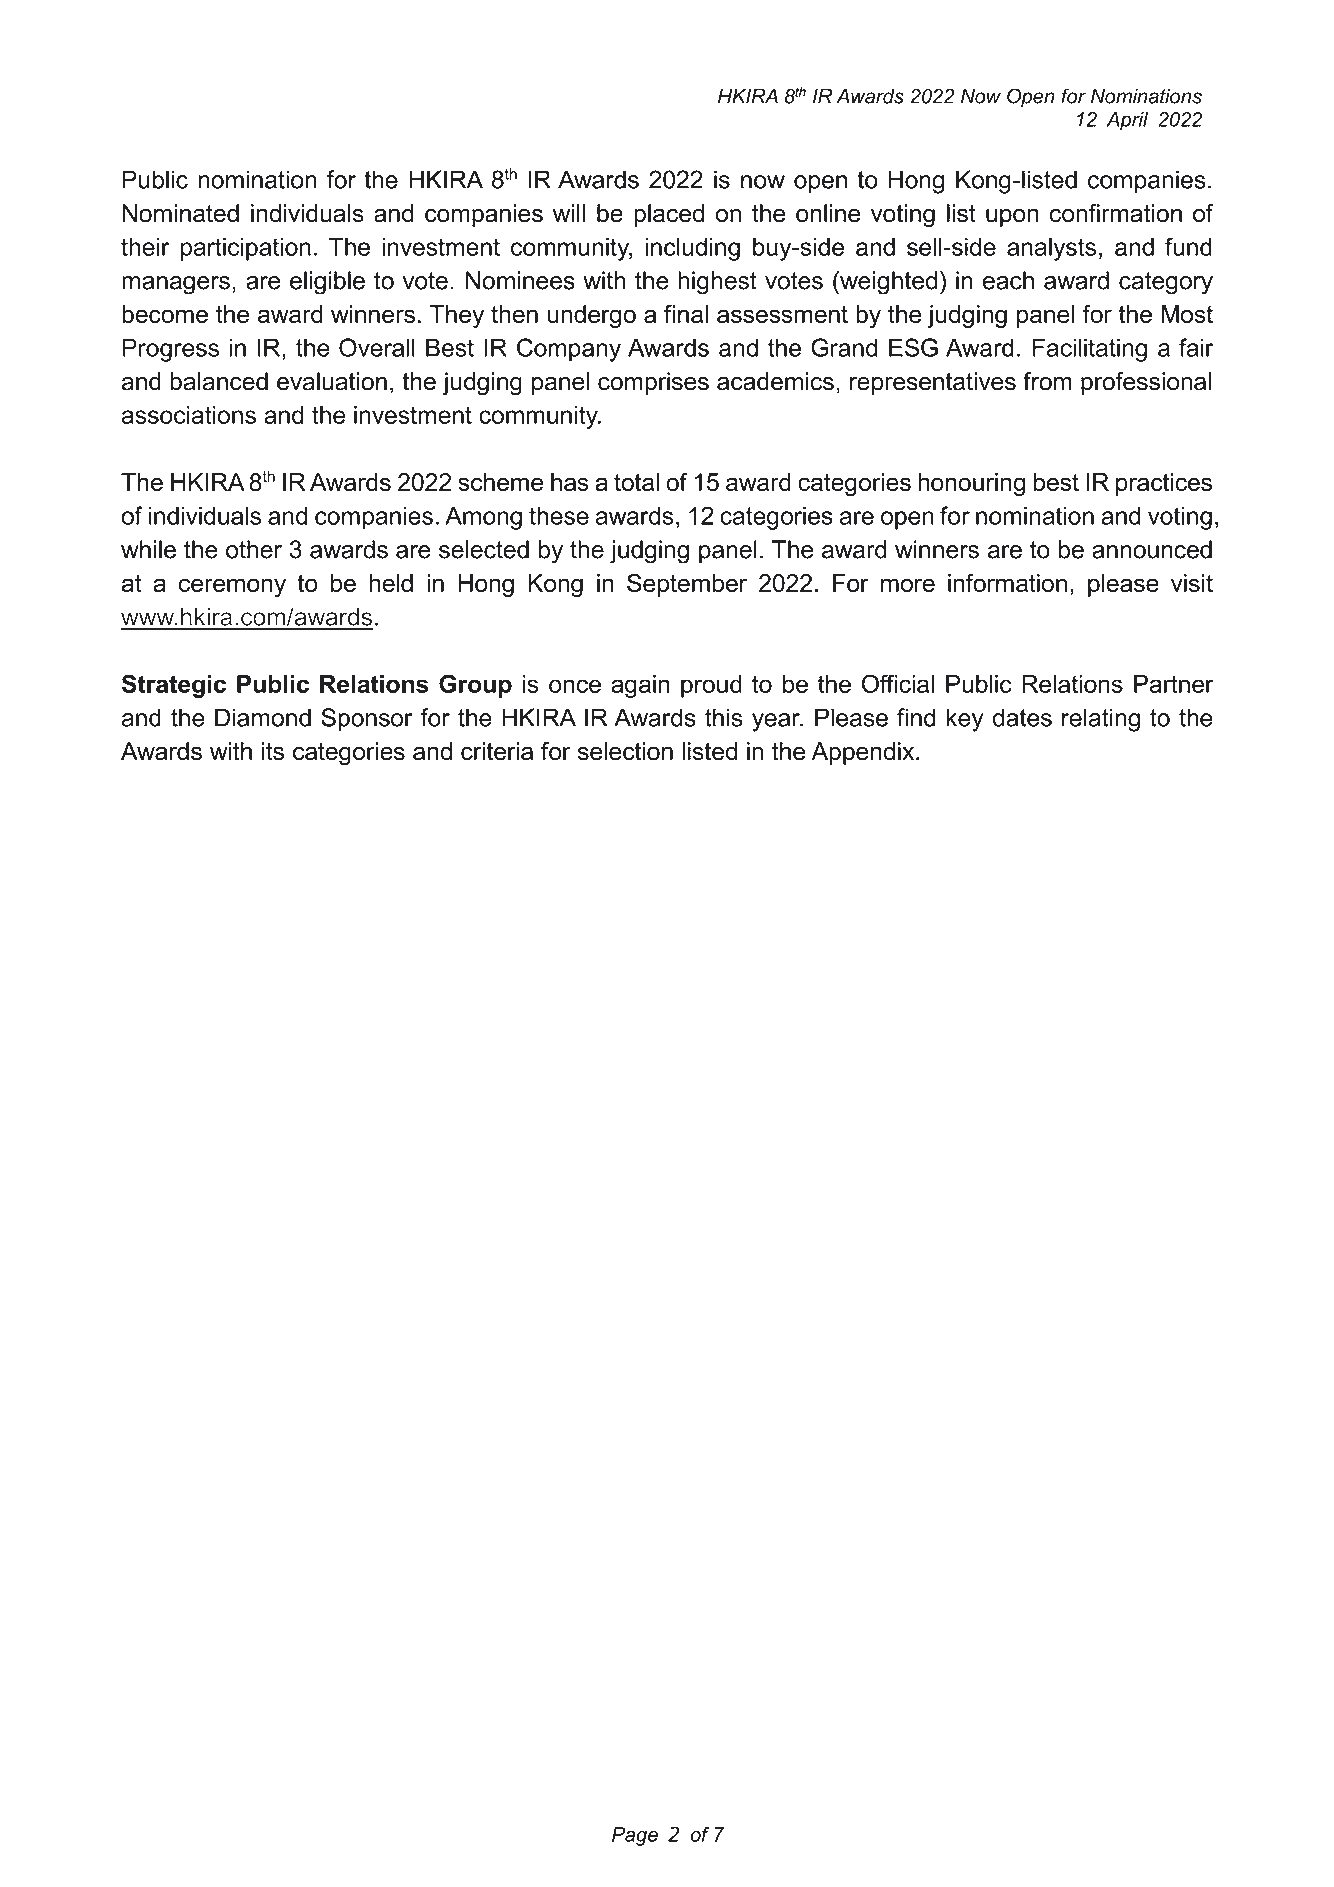 Image resolution: width=1334 pixels, height=1887 pixels. What do you see at coordinates (864, 753) in the screenshot?
I see `Appendix` at bounding box center [864, 753].
